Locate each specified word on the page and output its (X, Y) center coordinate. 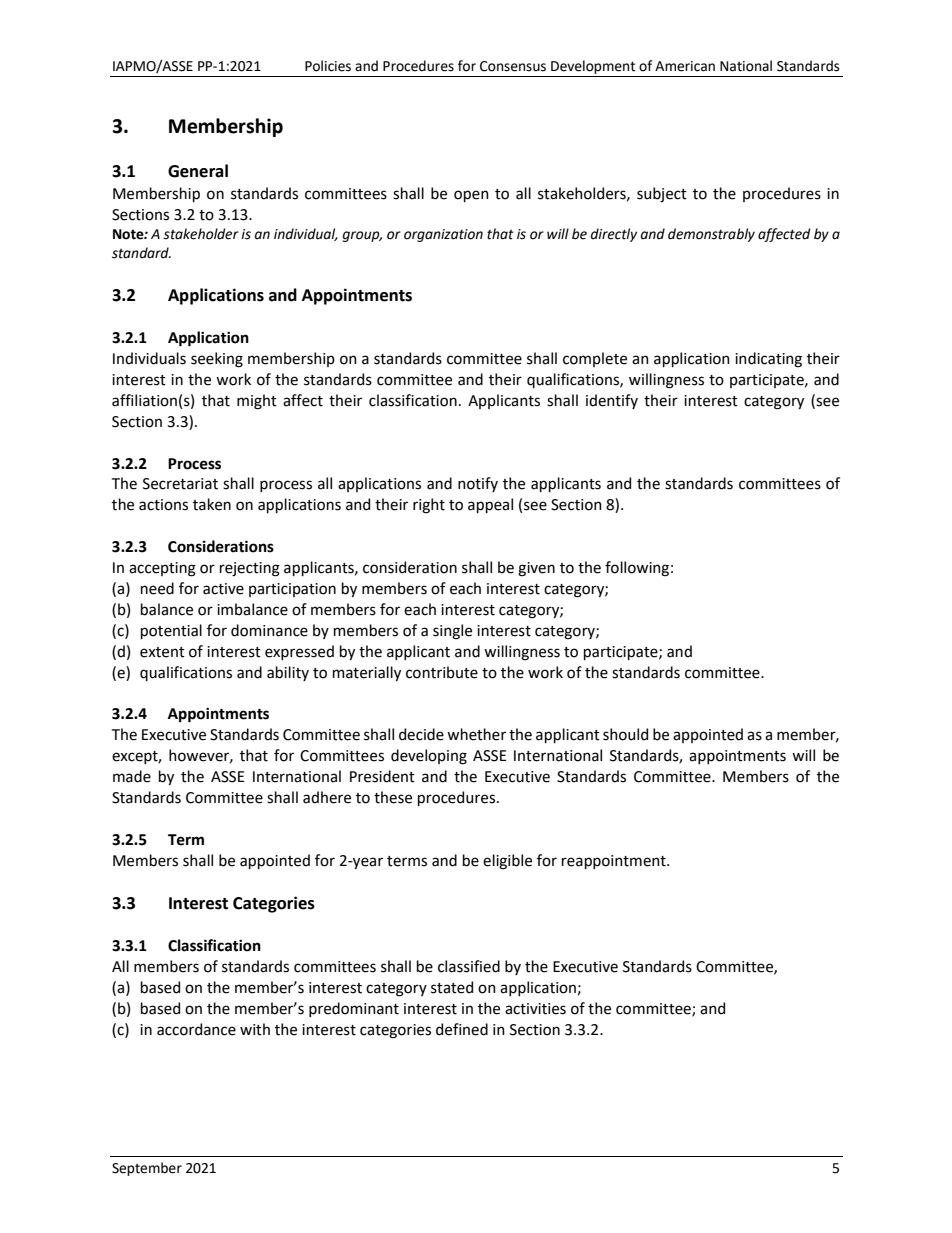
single (452, 632)
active (223, 589)
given (536, 569)
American (685, 66)
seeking (217, 360)
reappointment (615, 862)
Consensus (513, 66)
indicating (768, 360)
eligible (507, 862)
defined (462, 1029)
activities (535, 1009)
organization (443, 235)
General (198, 171)
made (132, 776)
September (147, 1169)
